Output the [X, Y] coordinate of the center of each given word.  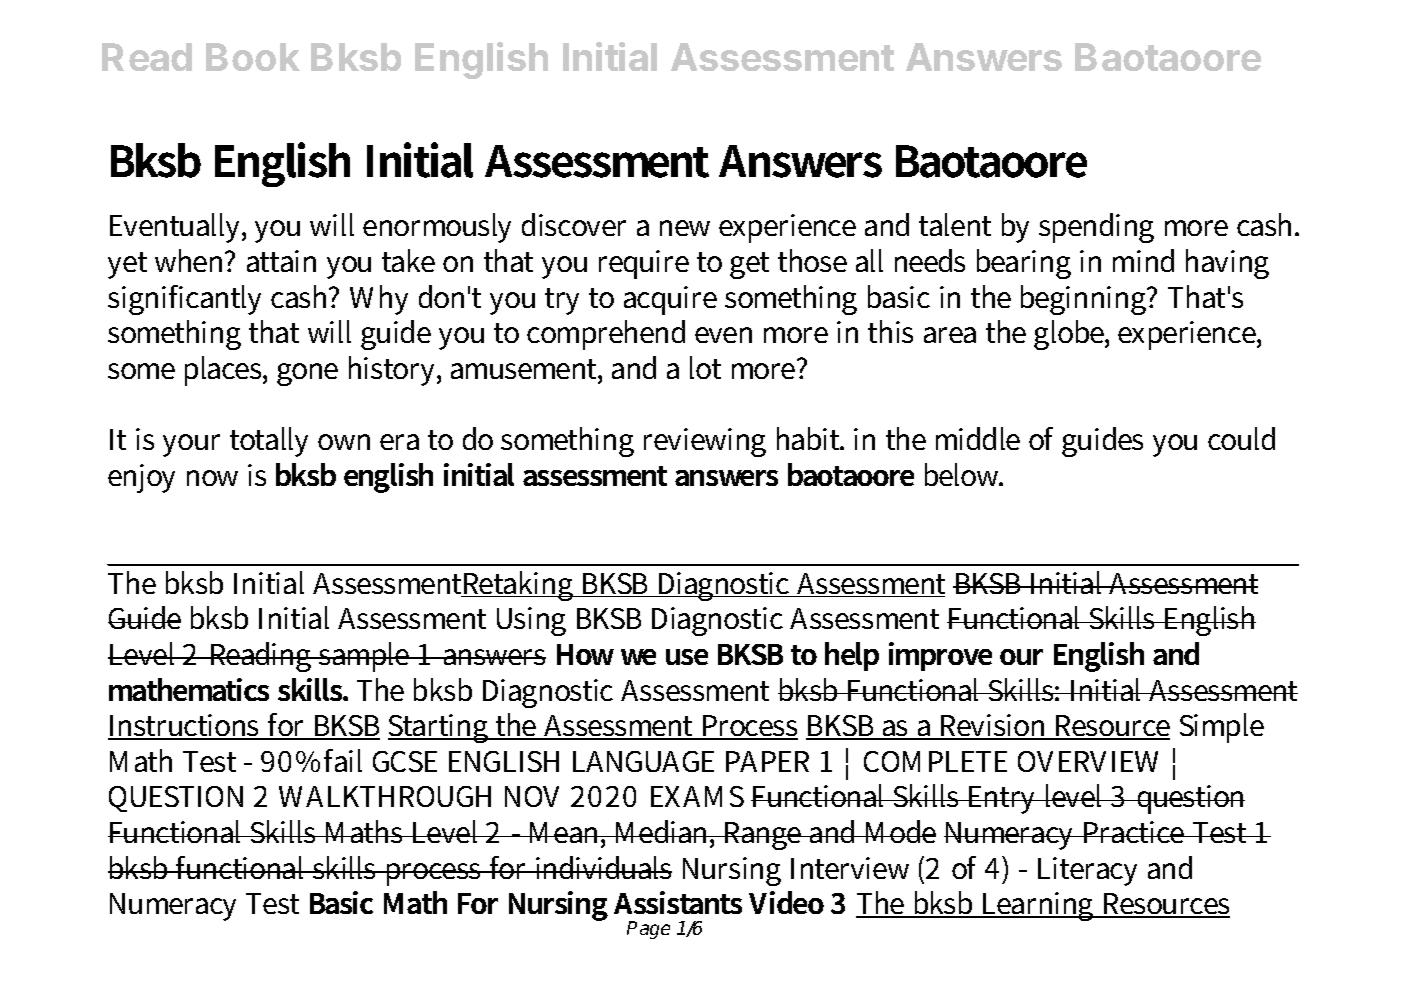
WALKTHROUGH [385, 796]
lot [705, 367]
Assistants [678, 902]
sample [365, 657]
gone [307, 374]
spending [1096, 228]
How [585, 654]
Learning [1038, 906]
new [685, 228]
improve [940, 656]
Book [253, 57]
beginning [1085, 300]
